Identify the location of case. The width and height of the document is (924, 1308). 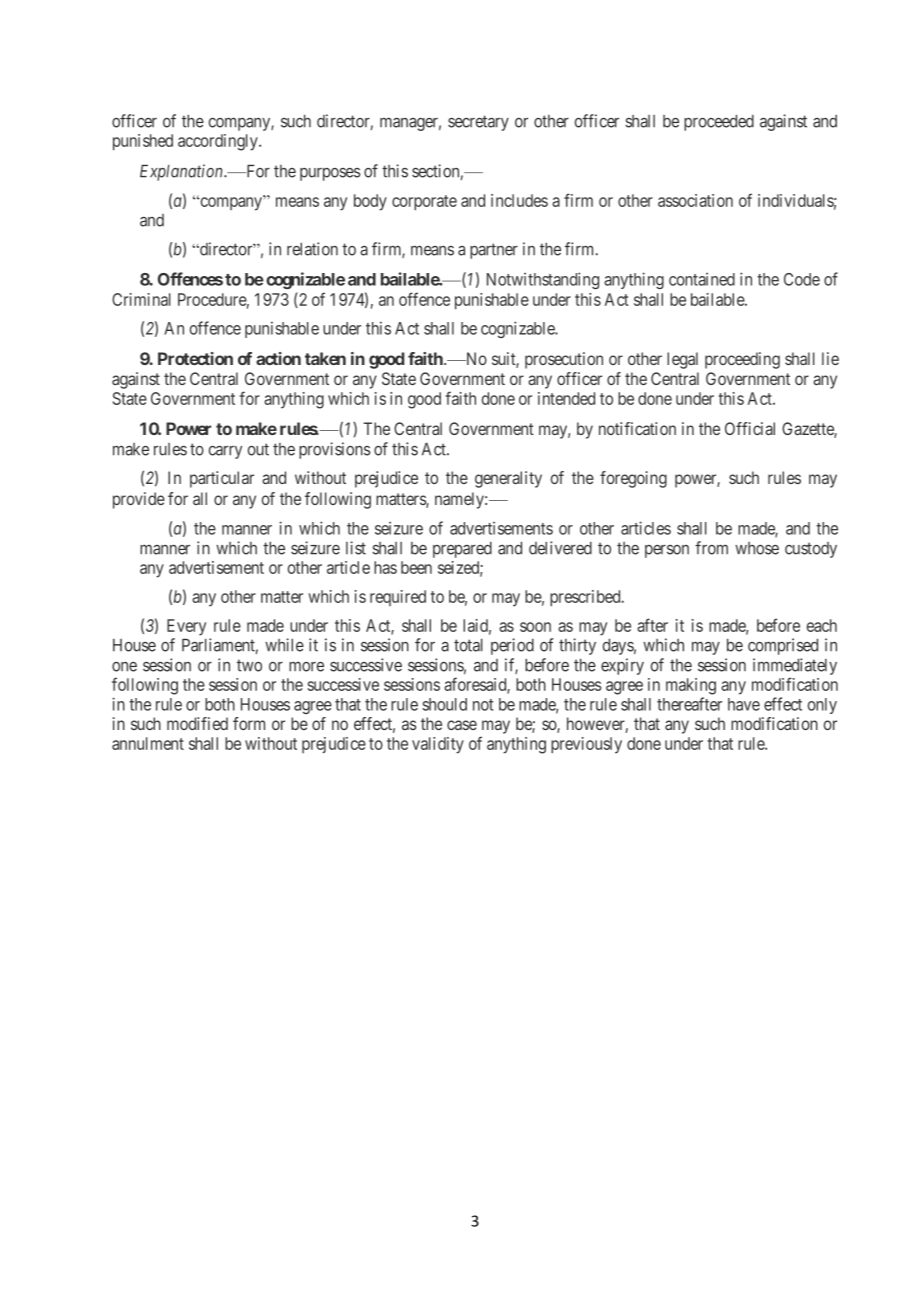
(462, 725).
